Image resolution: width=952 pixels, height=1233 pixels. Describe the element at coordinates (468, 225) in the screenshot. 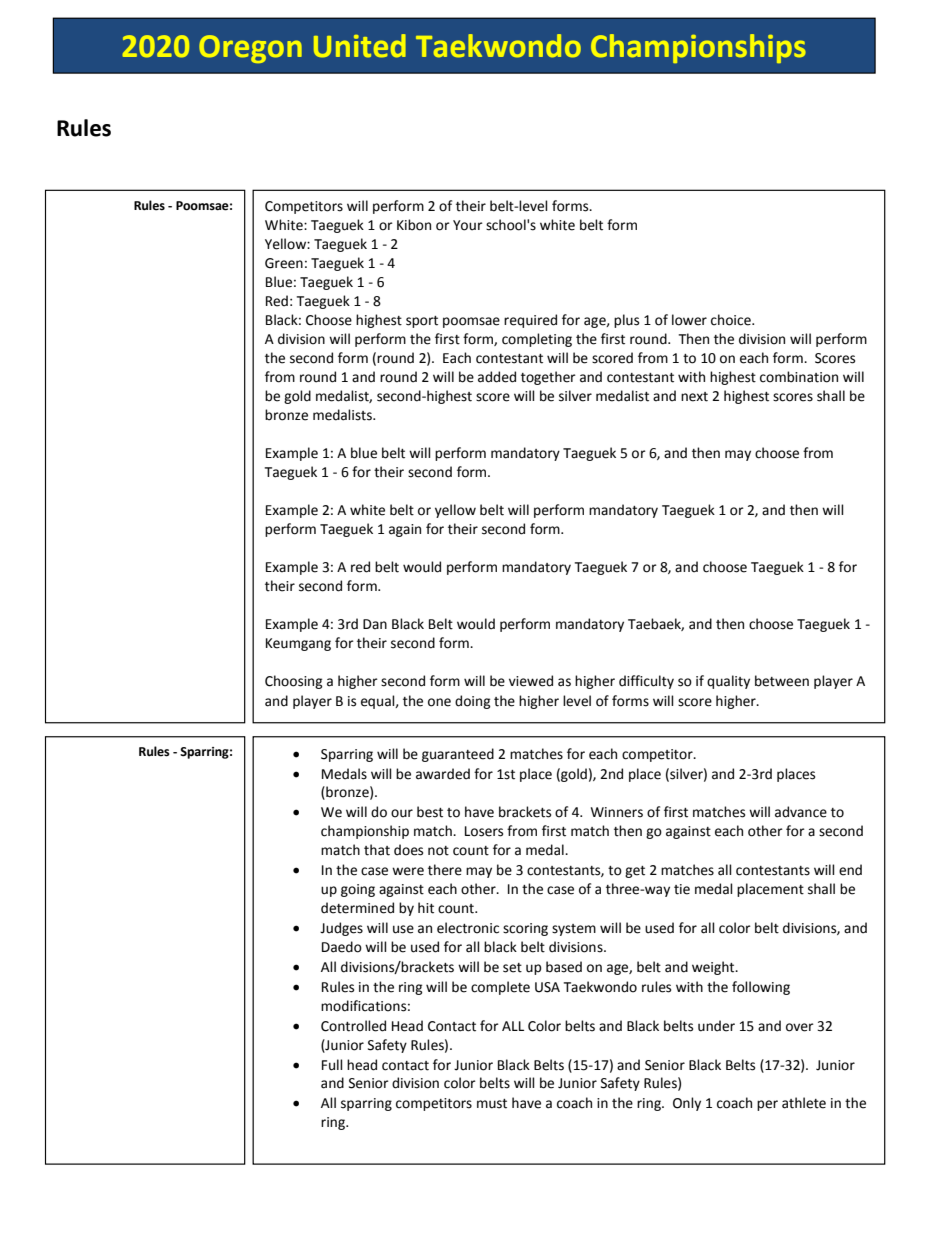

I see `Your` at that location.
